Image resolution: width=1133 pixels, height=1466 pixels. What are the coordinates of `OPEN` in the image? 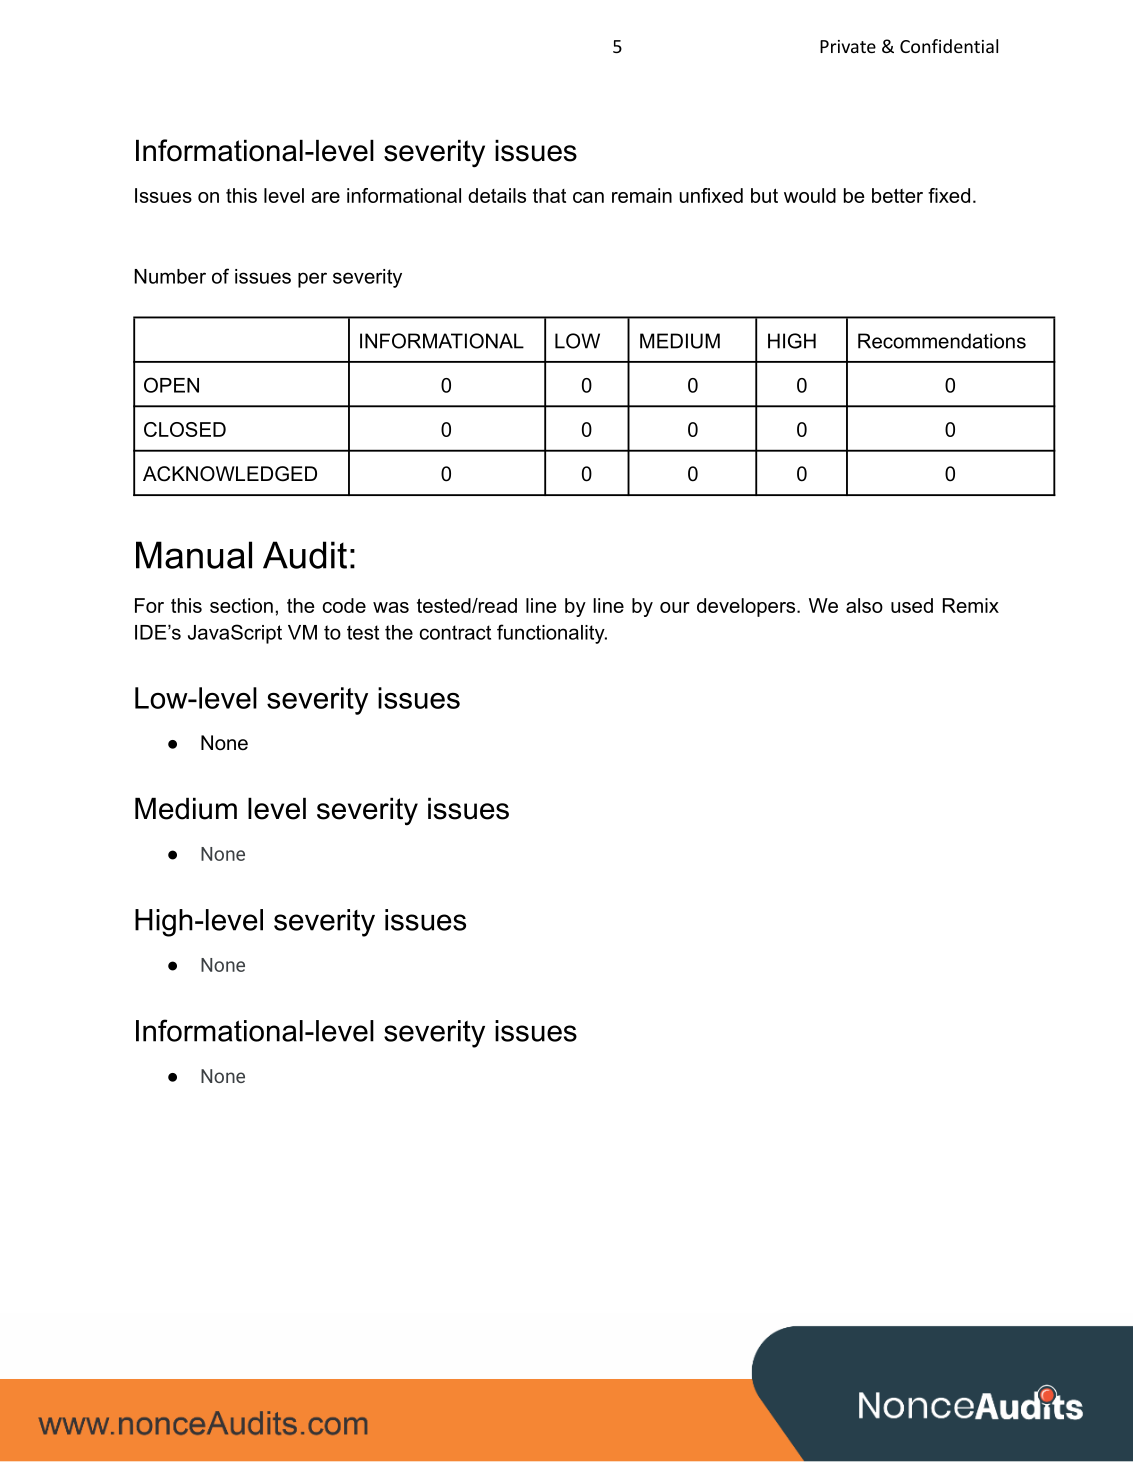 It's located at (171, 385).
